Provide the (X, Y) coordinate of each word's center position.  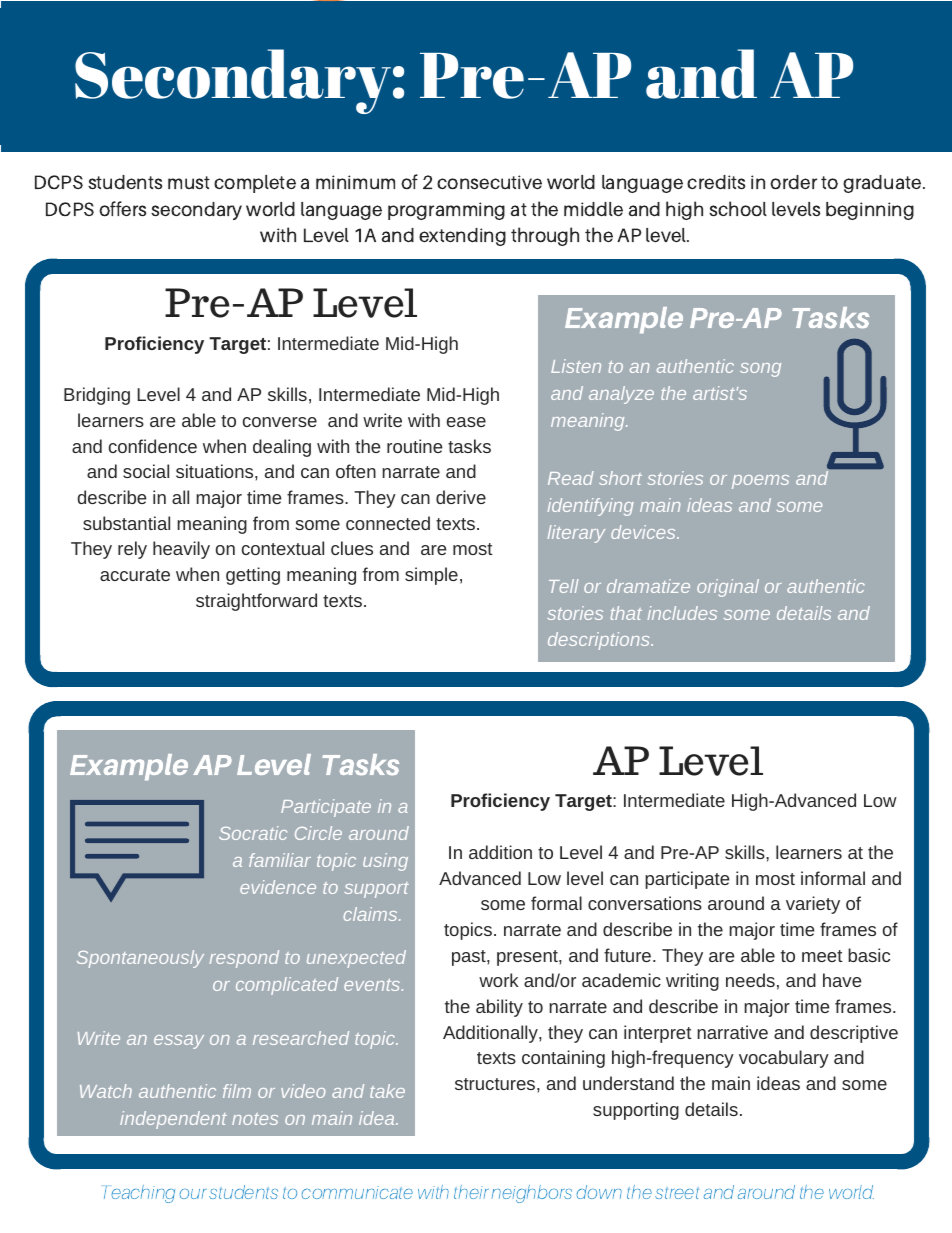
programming (446, 211)
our (193, 1194)
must (189, 183)
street (677, 1193)
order (793, 182)
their (471, 1192)
